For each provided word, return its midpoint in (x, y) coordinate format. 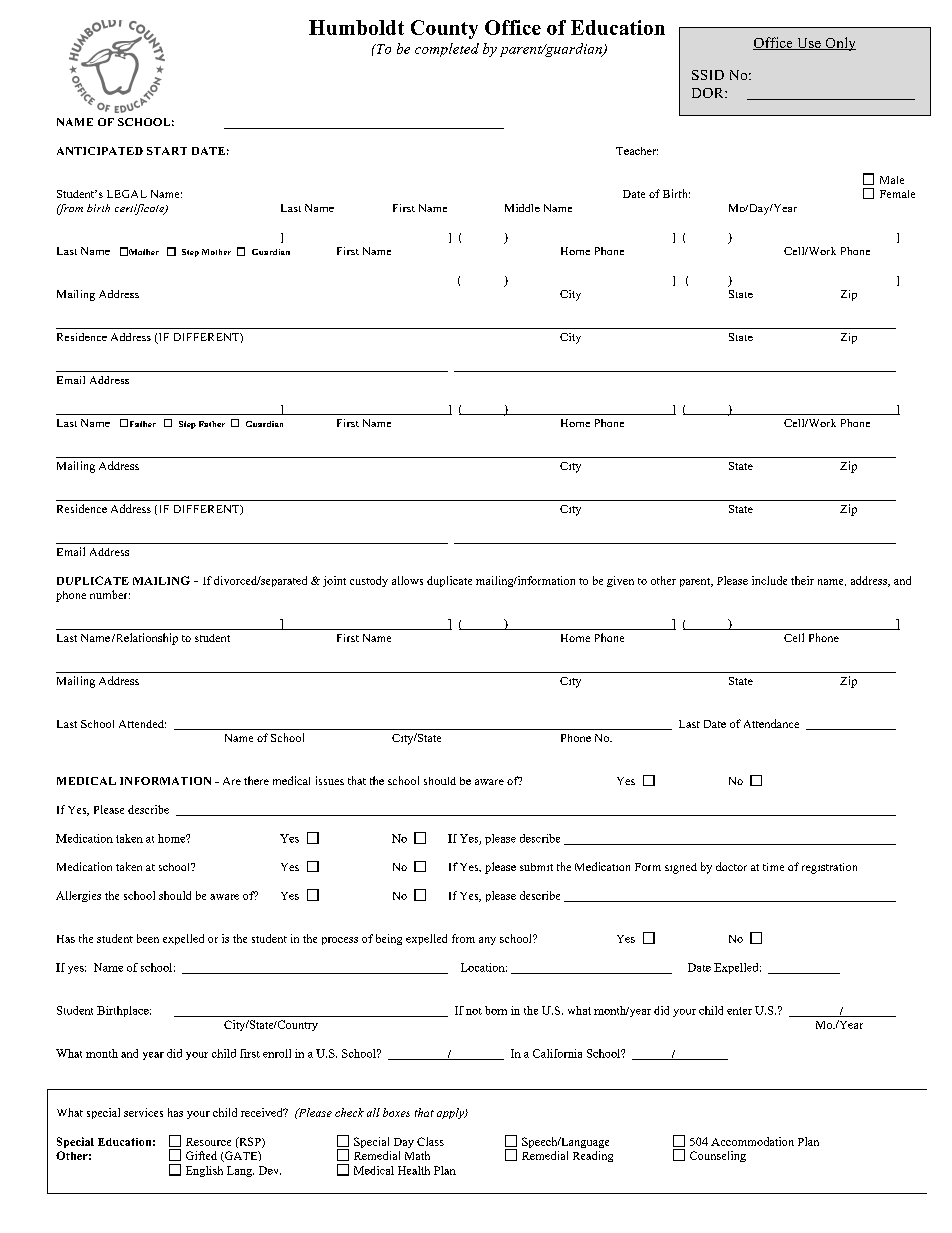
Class (430, 1141)
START (167, 151)
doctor (731, 866)
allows (407, 580)
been (148, 938)
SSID (708, 75)
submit (536, 867)
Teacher (637, 151)
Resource (208, 1142)
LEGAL (127, 194)
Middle (522, 208)
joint (334, 581)
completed (447, 50)
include (769, 580)
